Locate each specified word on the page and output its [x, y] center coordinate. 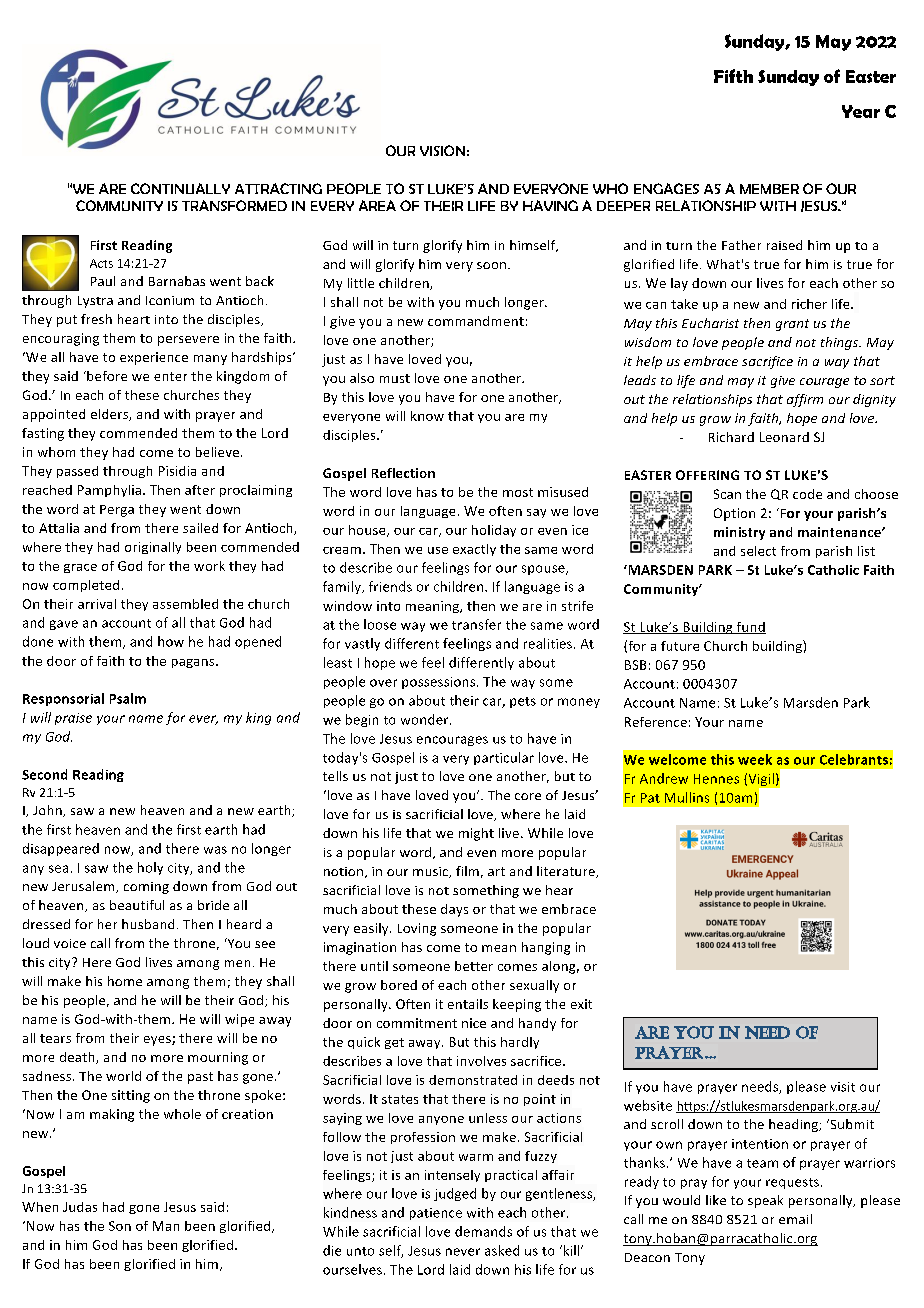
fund [750, 628]
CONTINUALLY [180, 188]
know [427, 416]
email [795, 1219]
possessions [440, 683]
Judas [80, 1207]
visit [843, 1087]
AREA [377, 205]
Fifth [733, 76]
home [125, 981]
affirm [805, 400]
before [106, 376]
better [474, 966]
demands [483, 1231]
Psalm [128, 698]
